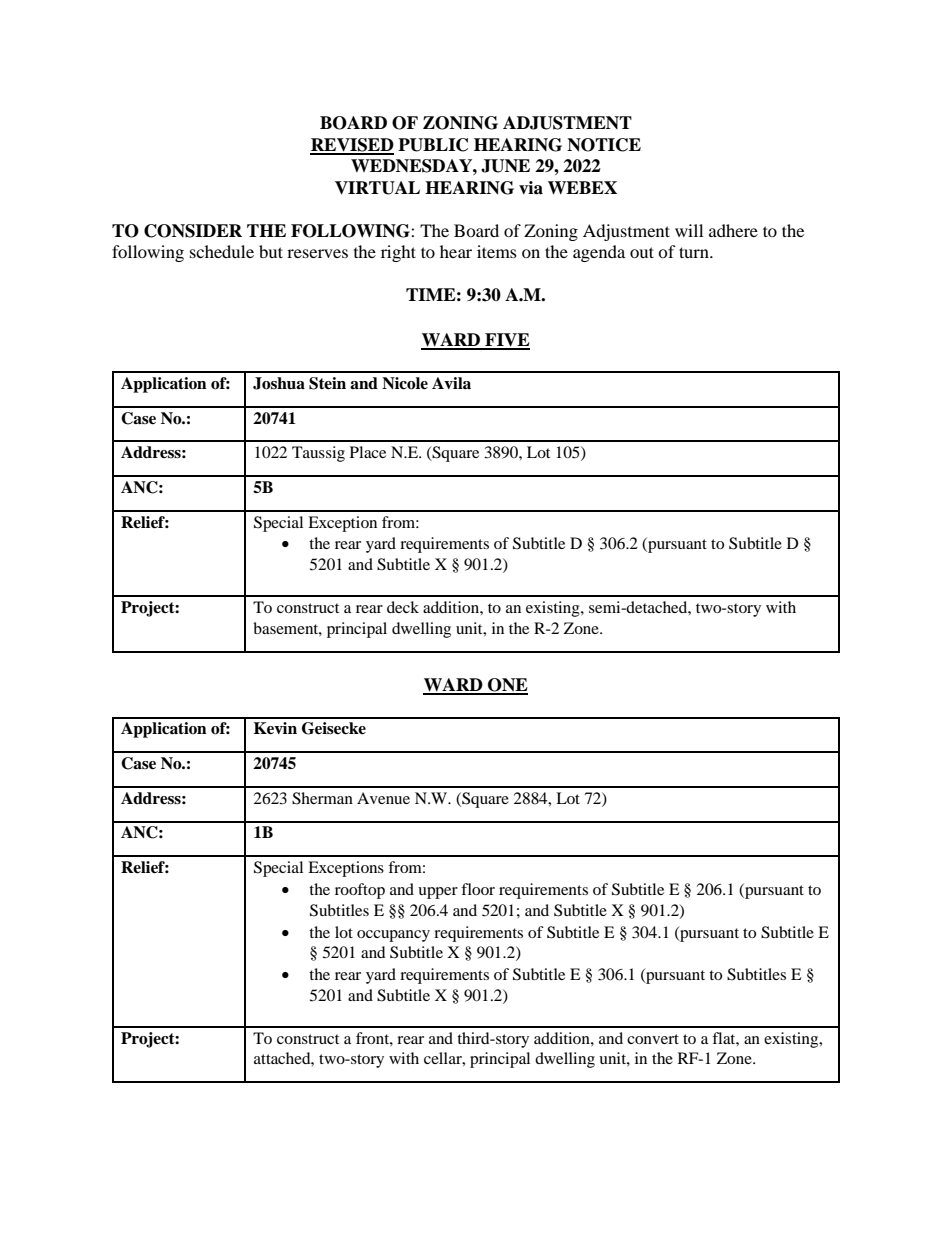 The height and width of the screenshot is (1233, 952). Describe the element at coordinates (193, 231) in the screenshot. I see `CONSIDER` at that location.
